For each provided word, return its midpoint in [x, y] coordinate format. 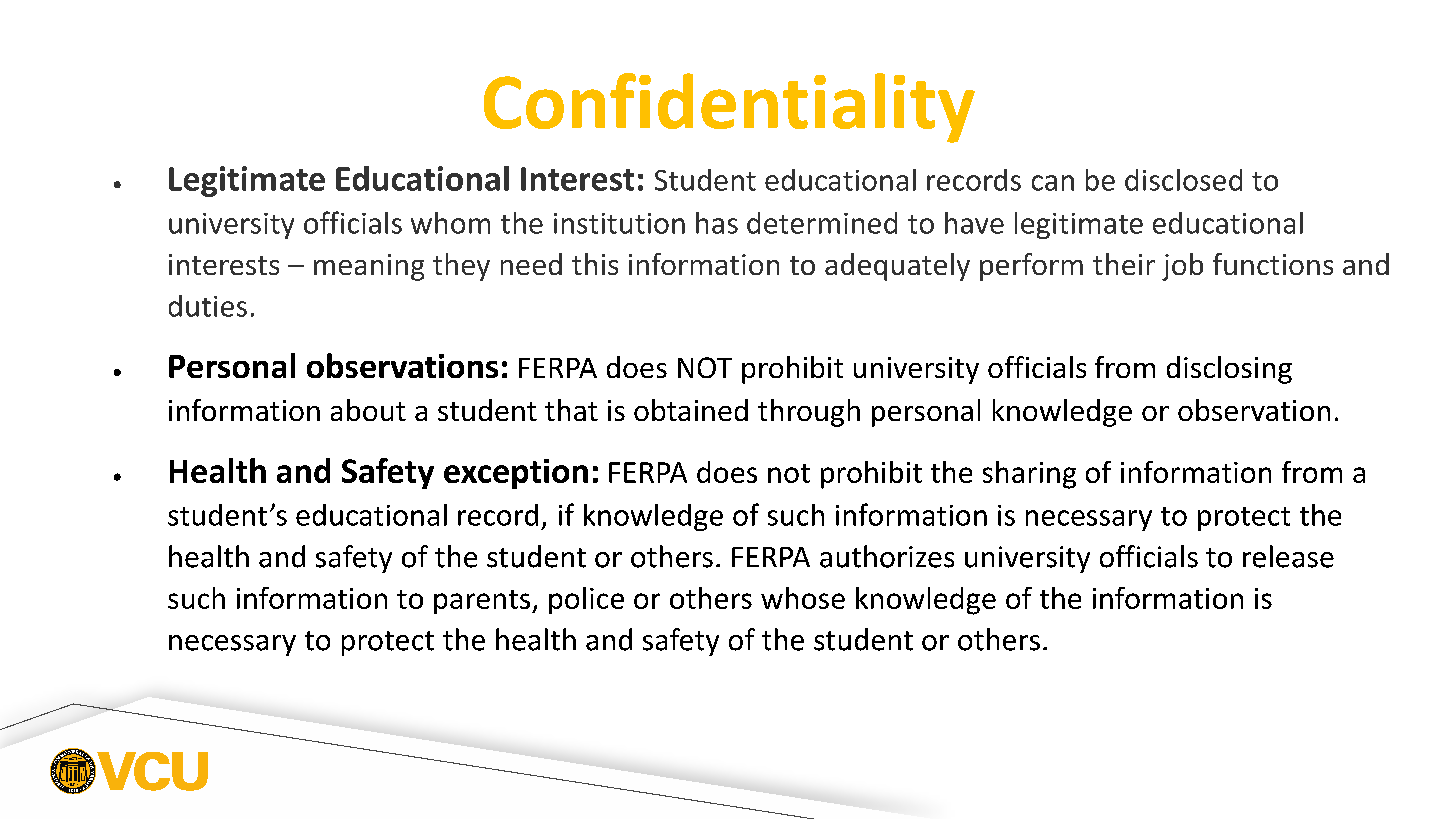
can [1053, 183]
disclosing [1229, 370]
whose [803, 598]
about [368, 410]
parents [483, 602]
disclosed [1183, 180]
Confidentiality [729, 108]
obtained [691, 410]
